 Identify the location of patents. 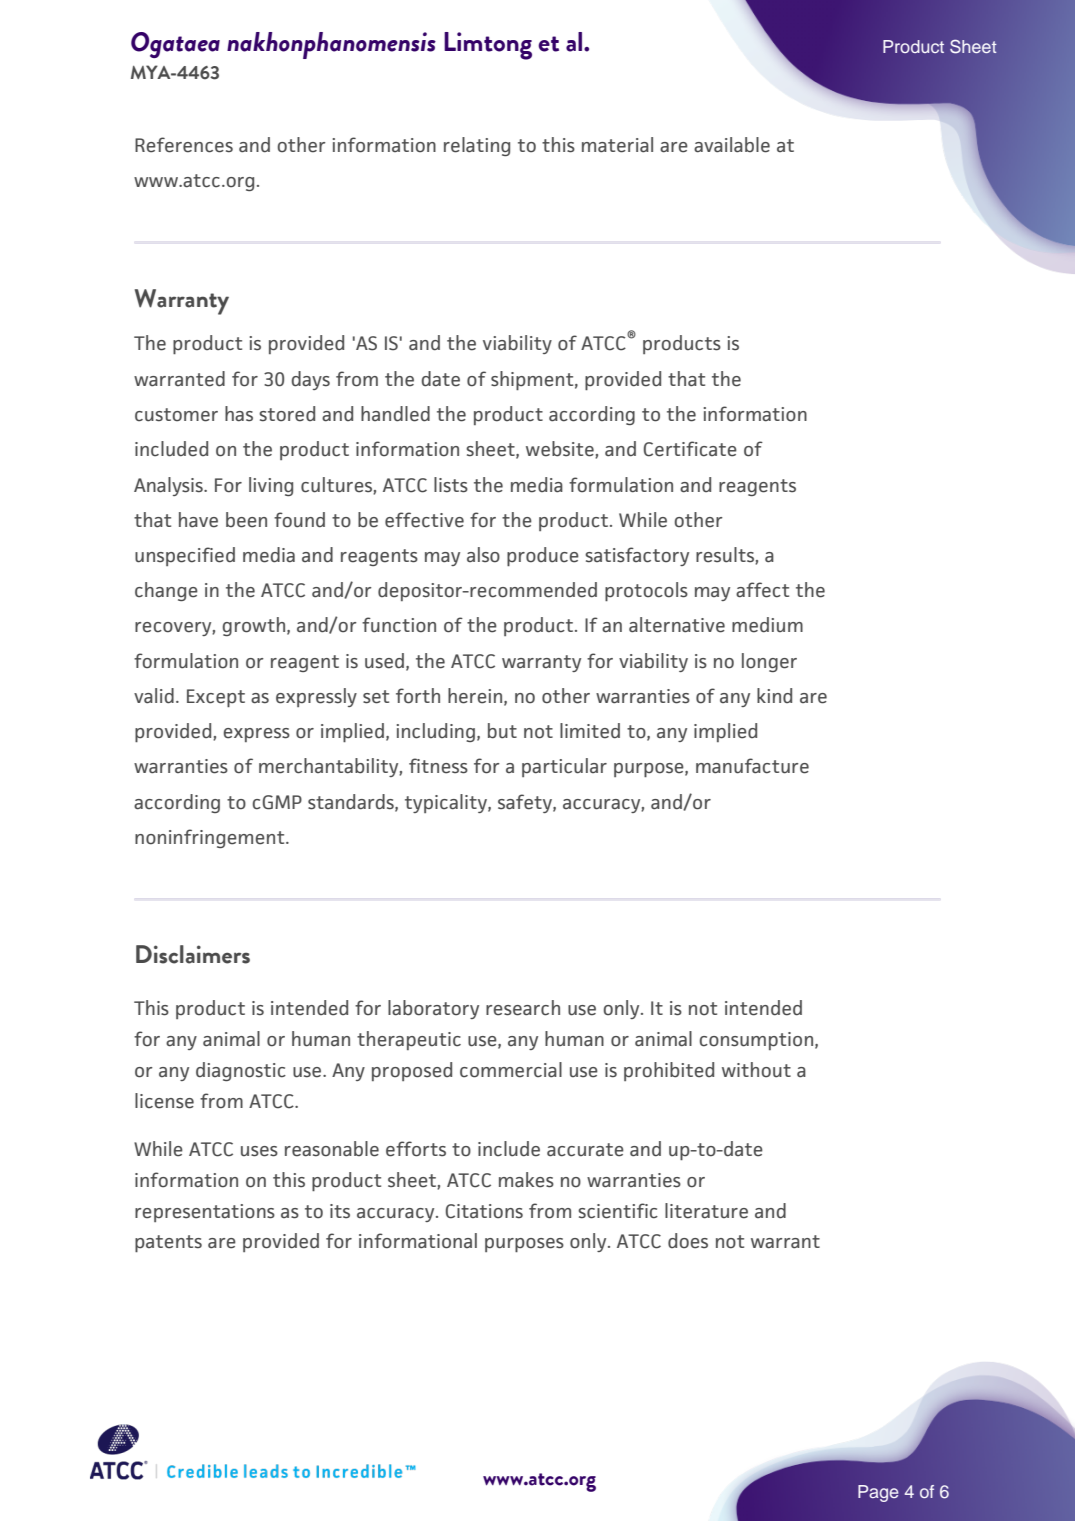
(168, 1243).
